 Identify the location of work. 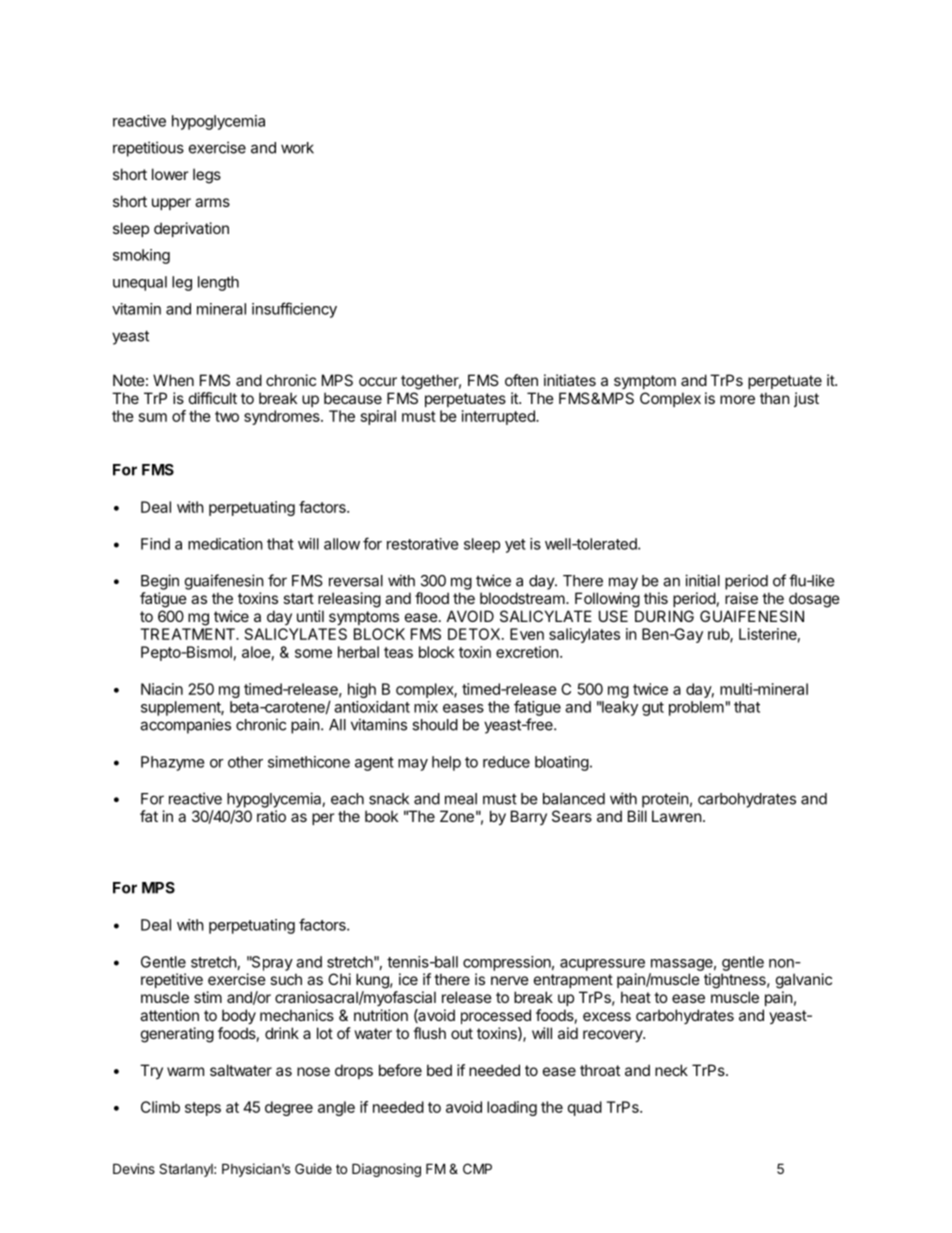
(297, 148).
